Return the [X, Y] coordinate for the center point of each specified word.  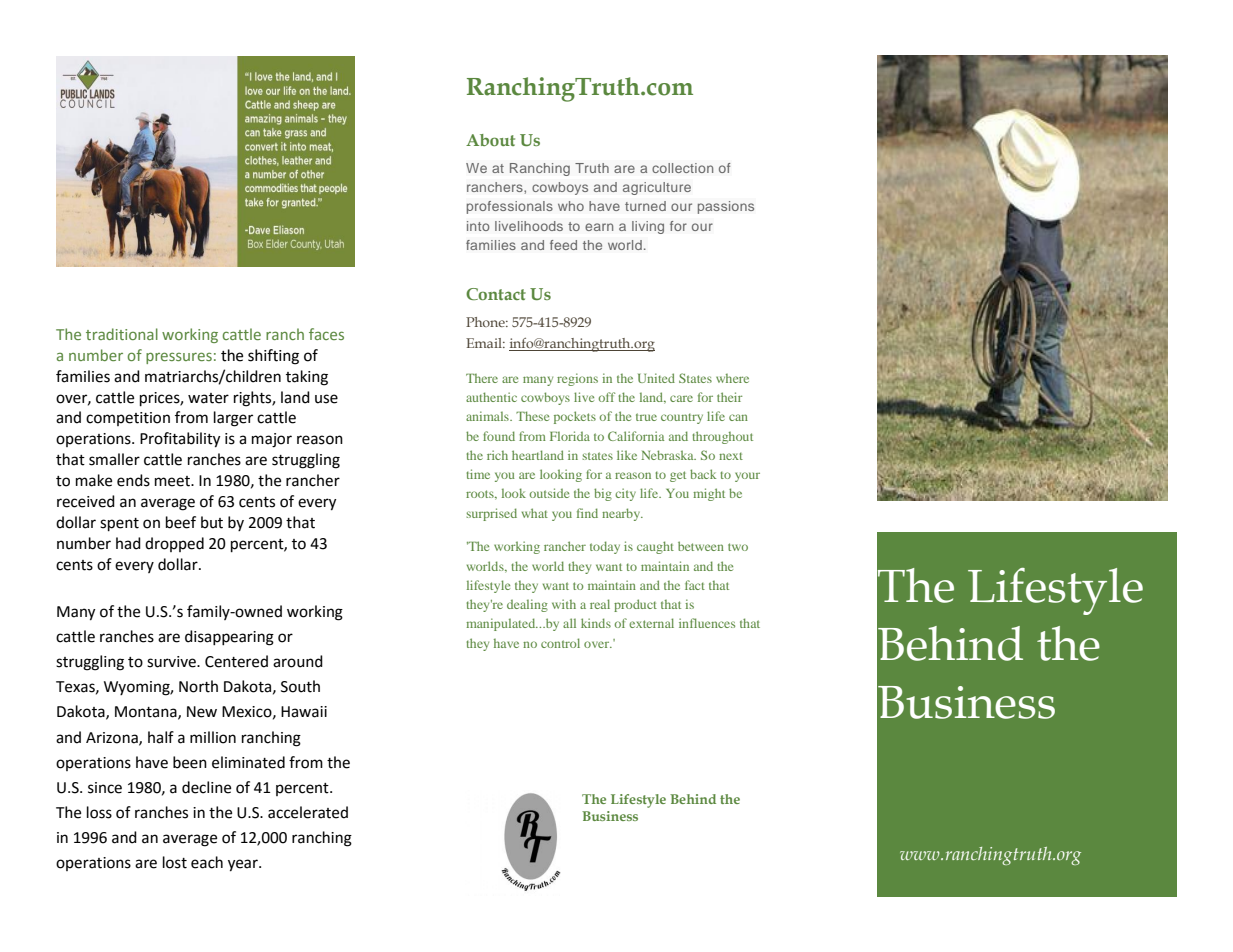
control [560, 643]
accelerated [308, 812]
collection [683, 168]
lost [175, 862]
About [490, 140]
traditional [122, 334]
